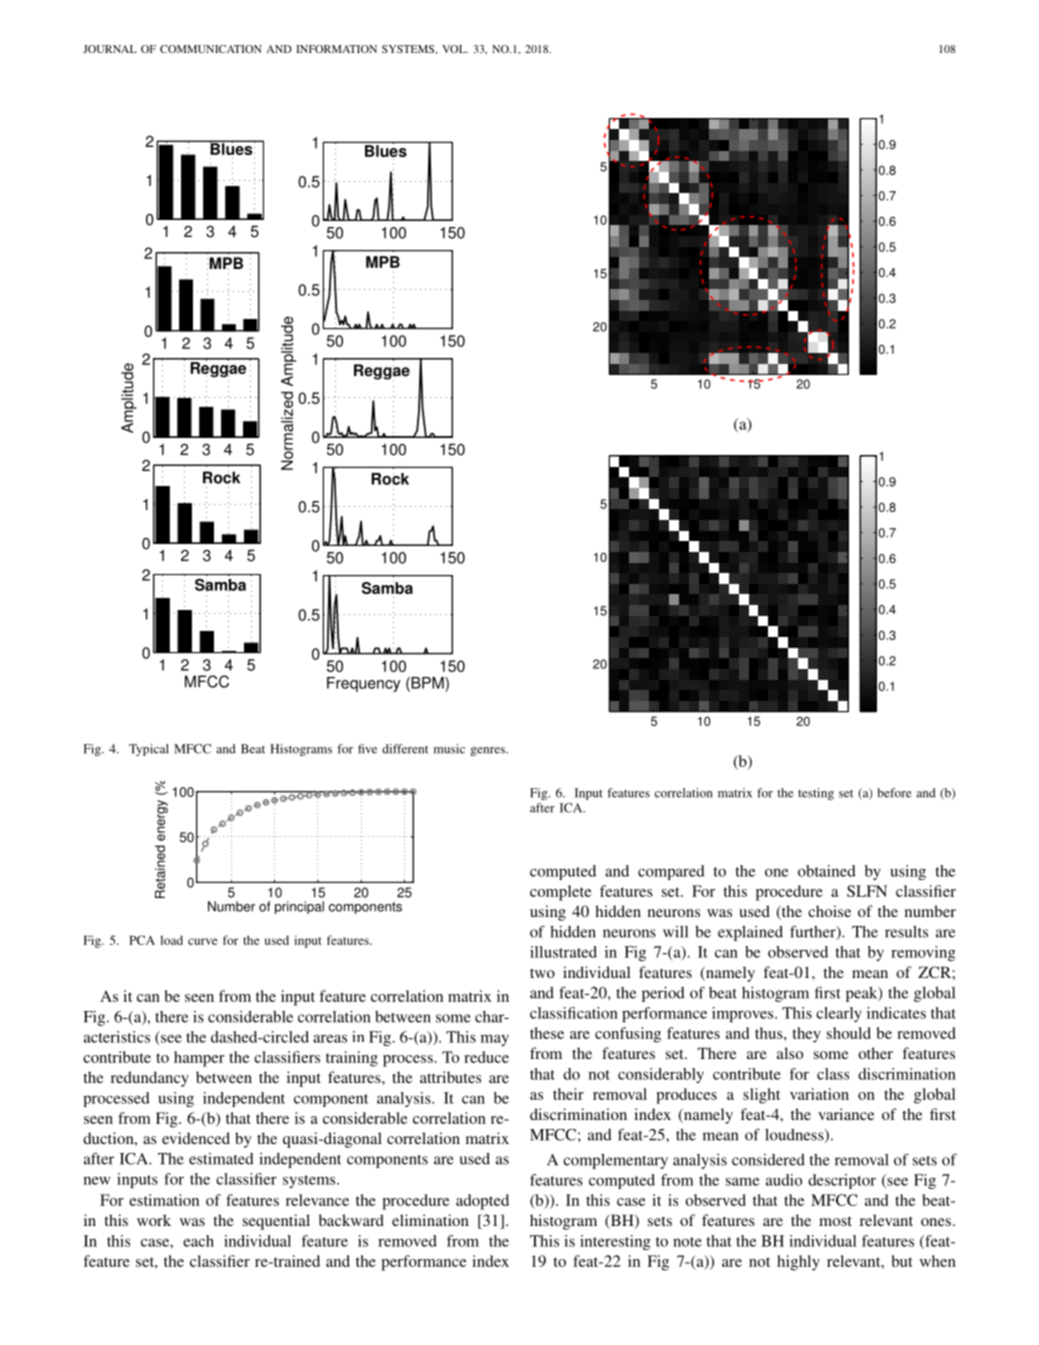 This image has width=1039, height=1345. What do you see at coordinates (336, 49) in the image?
I see `INFORMATION` at bounding box center [336, 49].
